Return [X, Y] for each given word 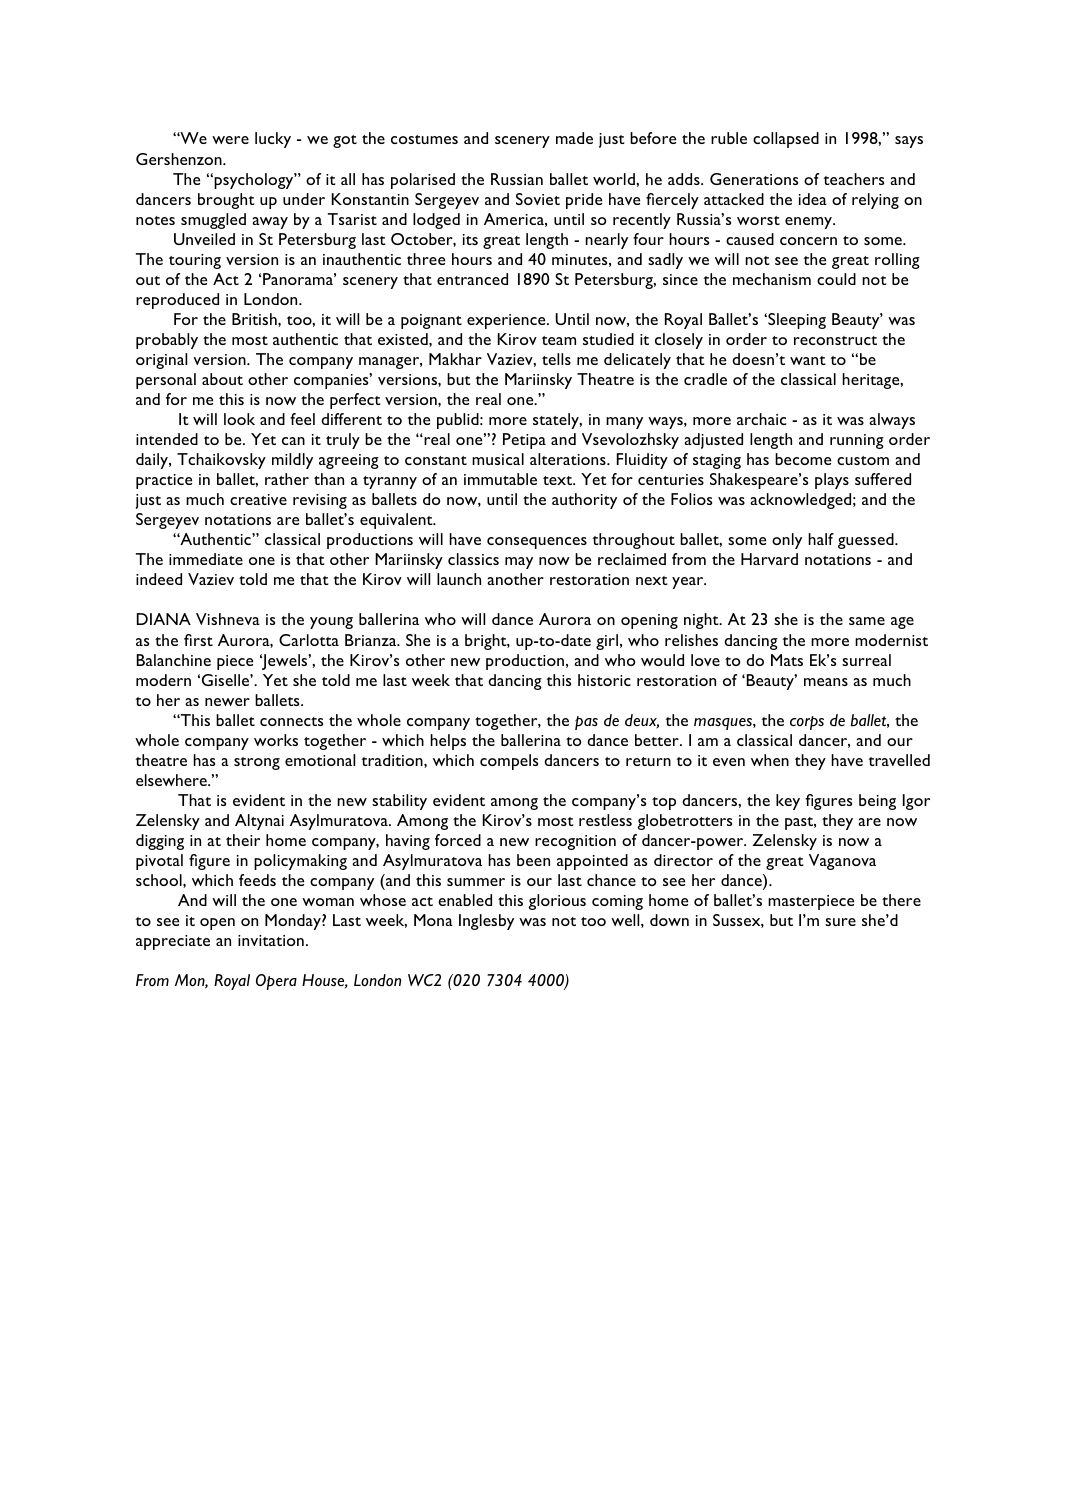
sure [840, 922]
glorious [557, 902]
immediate [206, 559]
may [519, 563]
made [574, 138]
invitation [271, 940]
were [230, 140]
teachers [853, 179]
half [821, 539]
